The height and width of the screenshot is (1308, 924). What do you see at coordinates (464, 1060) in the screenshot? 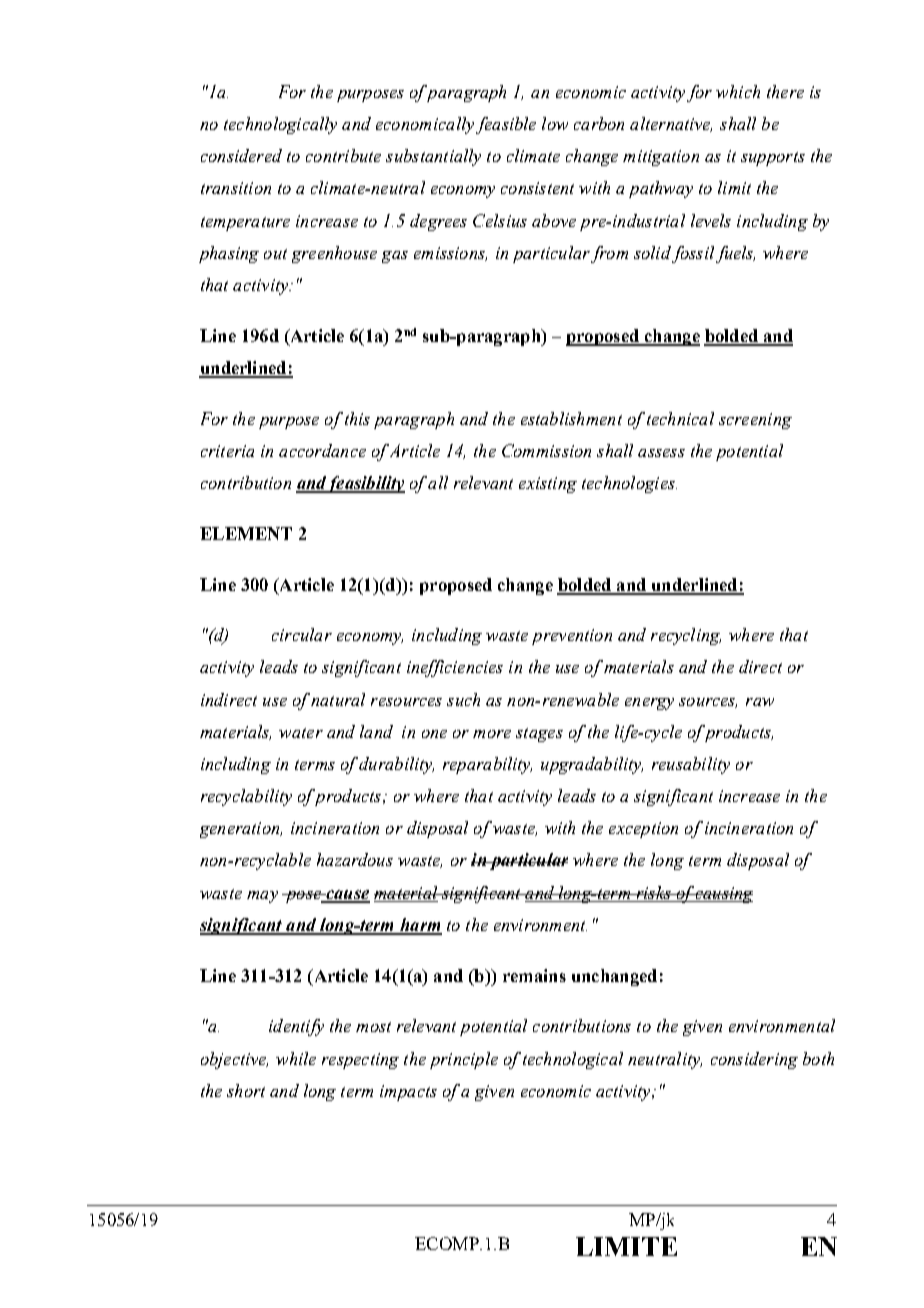
I see `principle` at bounding box center [464, 1060].
